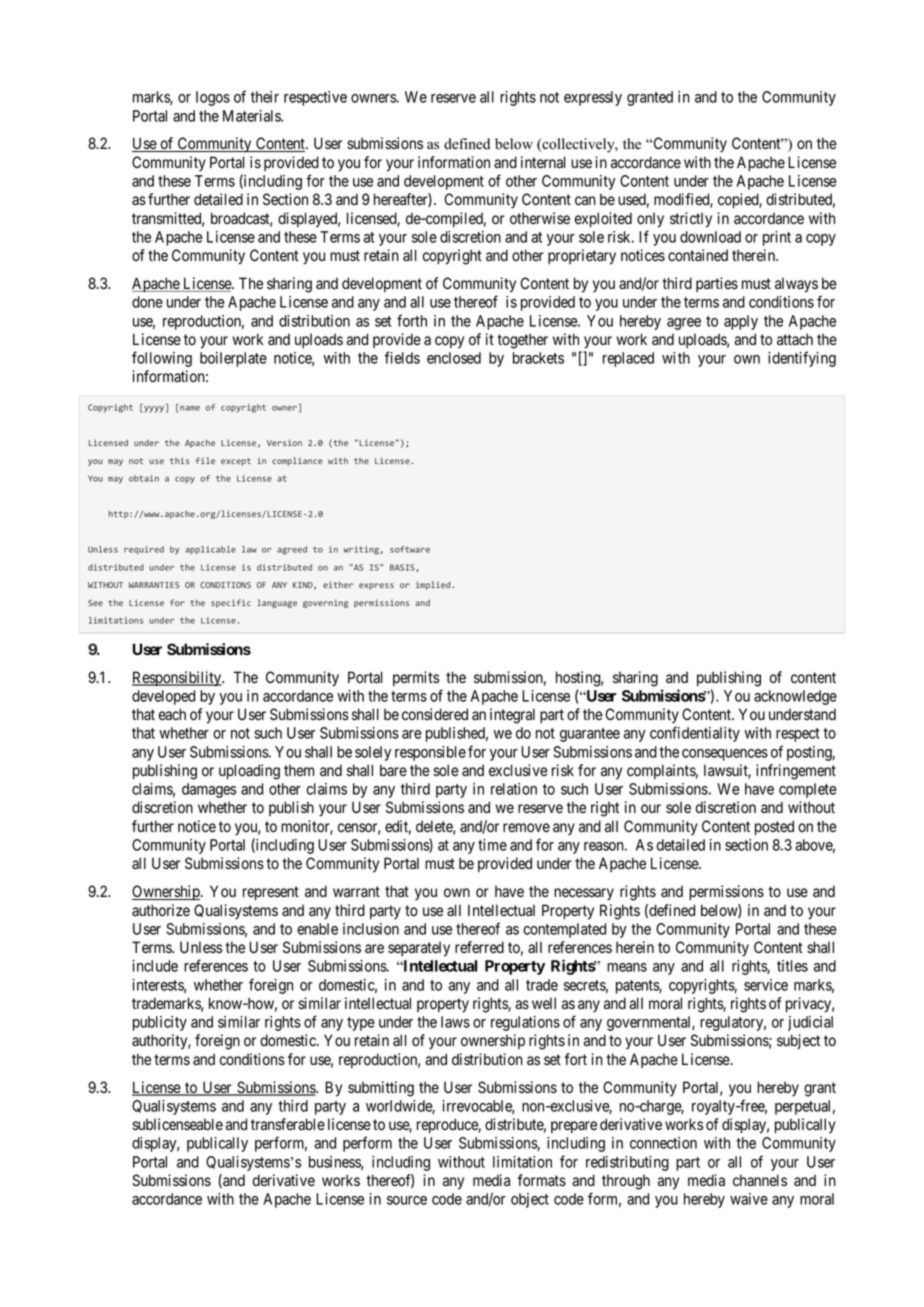 This document has height=1307, width=924. Describe the element at coordinates (178, 679) in the document. I see `Responsibility` at that location.
